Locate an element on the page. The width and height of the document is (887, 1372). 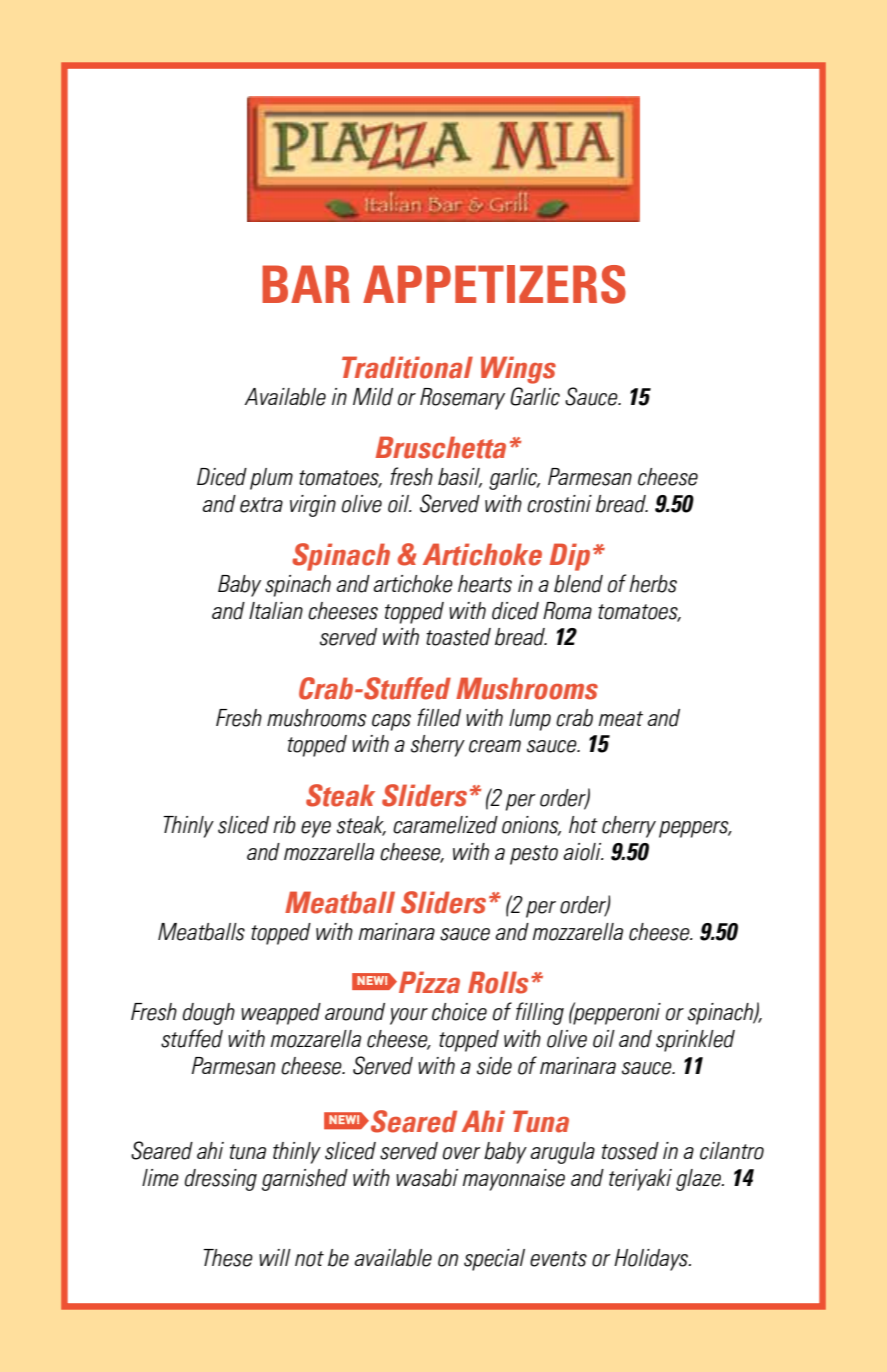
Wings is located at coordinates (518, 370).
